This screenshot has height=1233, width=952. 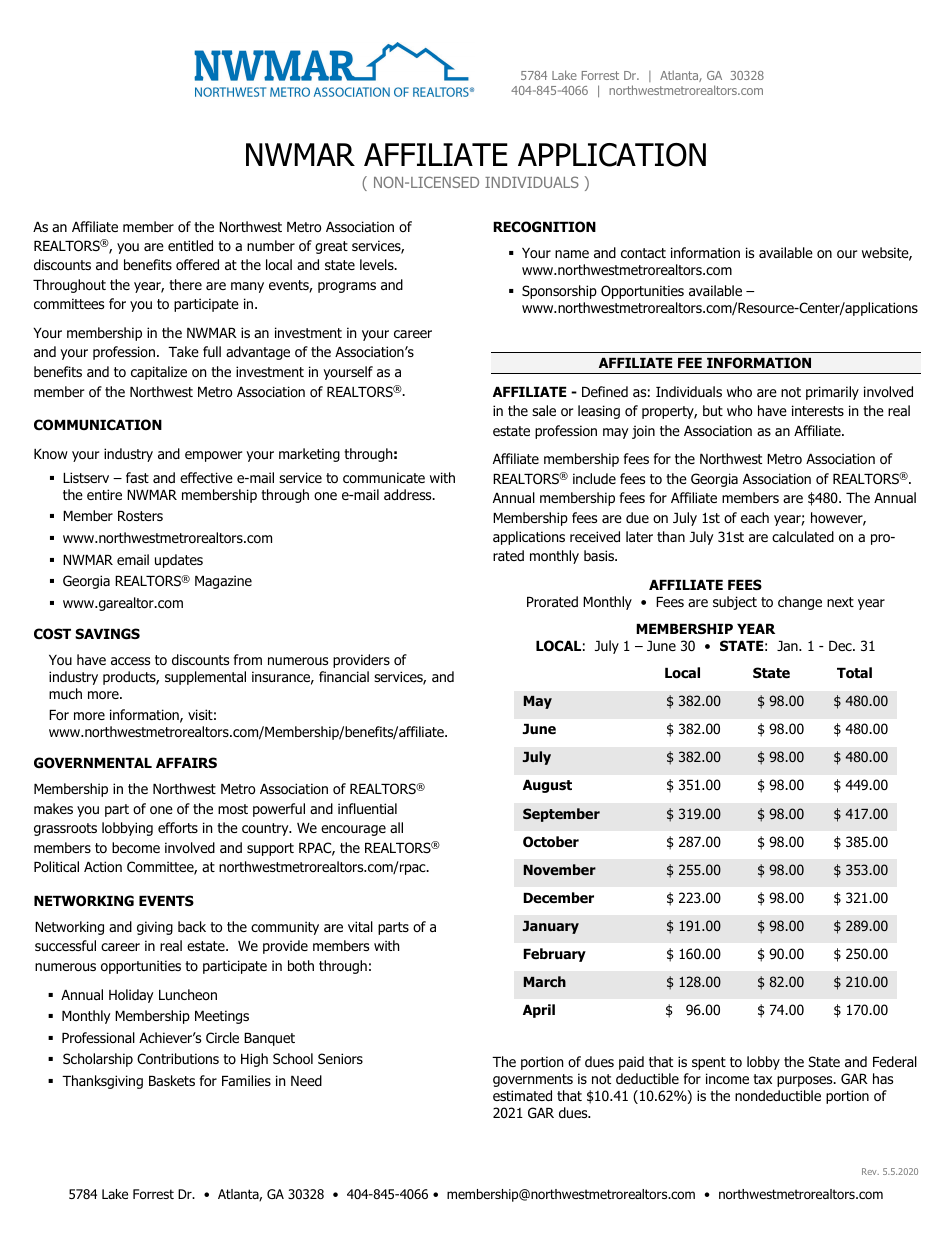 What do you see at coordinates (544, 227) in the screenshot?
I see `RECOGNITION` at bounding box center [544, 227].
